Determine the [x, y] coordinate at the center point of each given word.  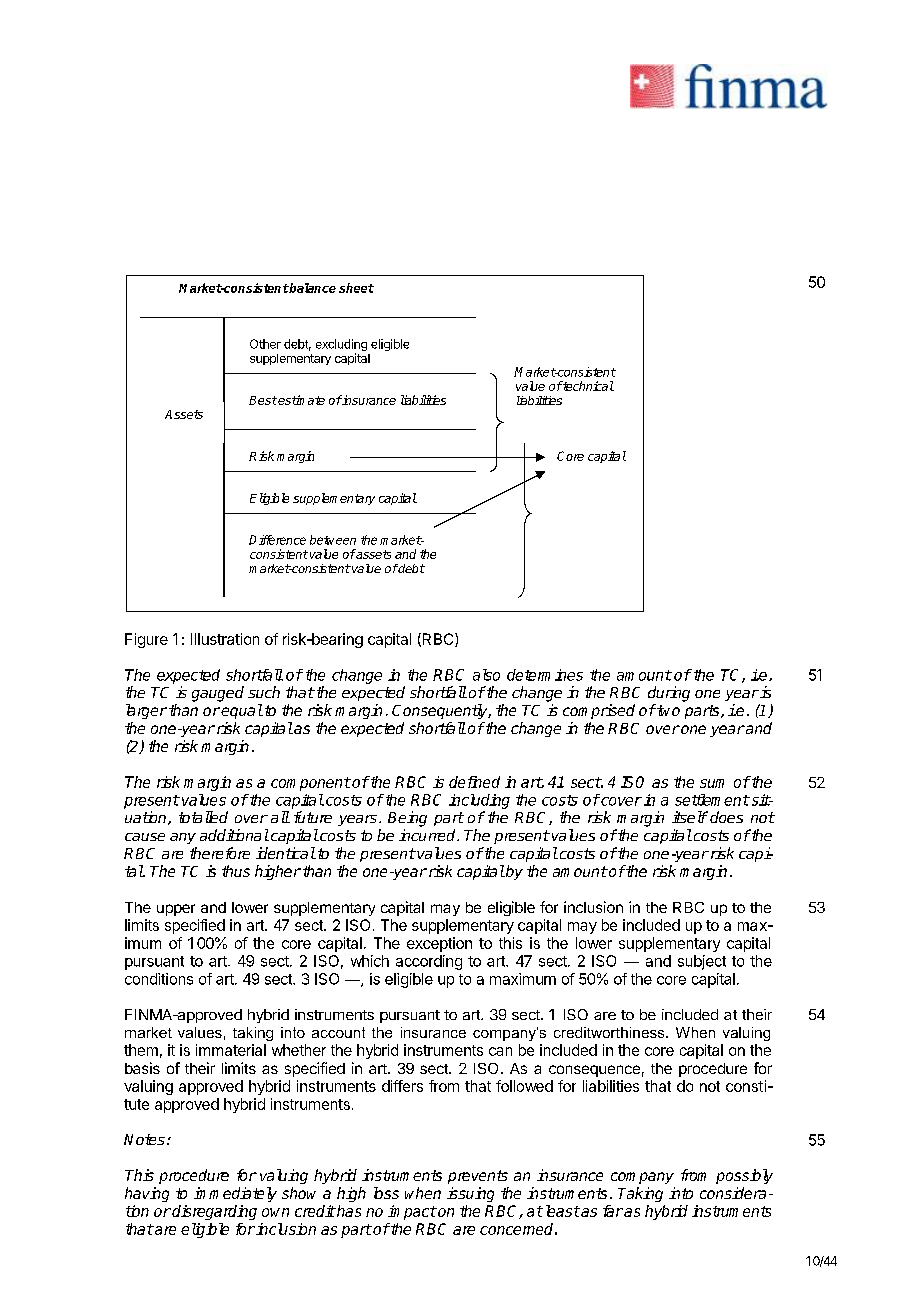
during [669, 694]
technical [587, 386]
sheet [356, 288]
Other [265, 344]
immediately [235, 1194]
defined [474, 782]
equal [242, 711]
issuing [470, 1194]
